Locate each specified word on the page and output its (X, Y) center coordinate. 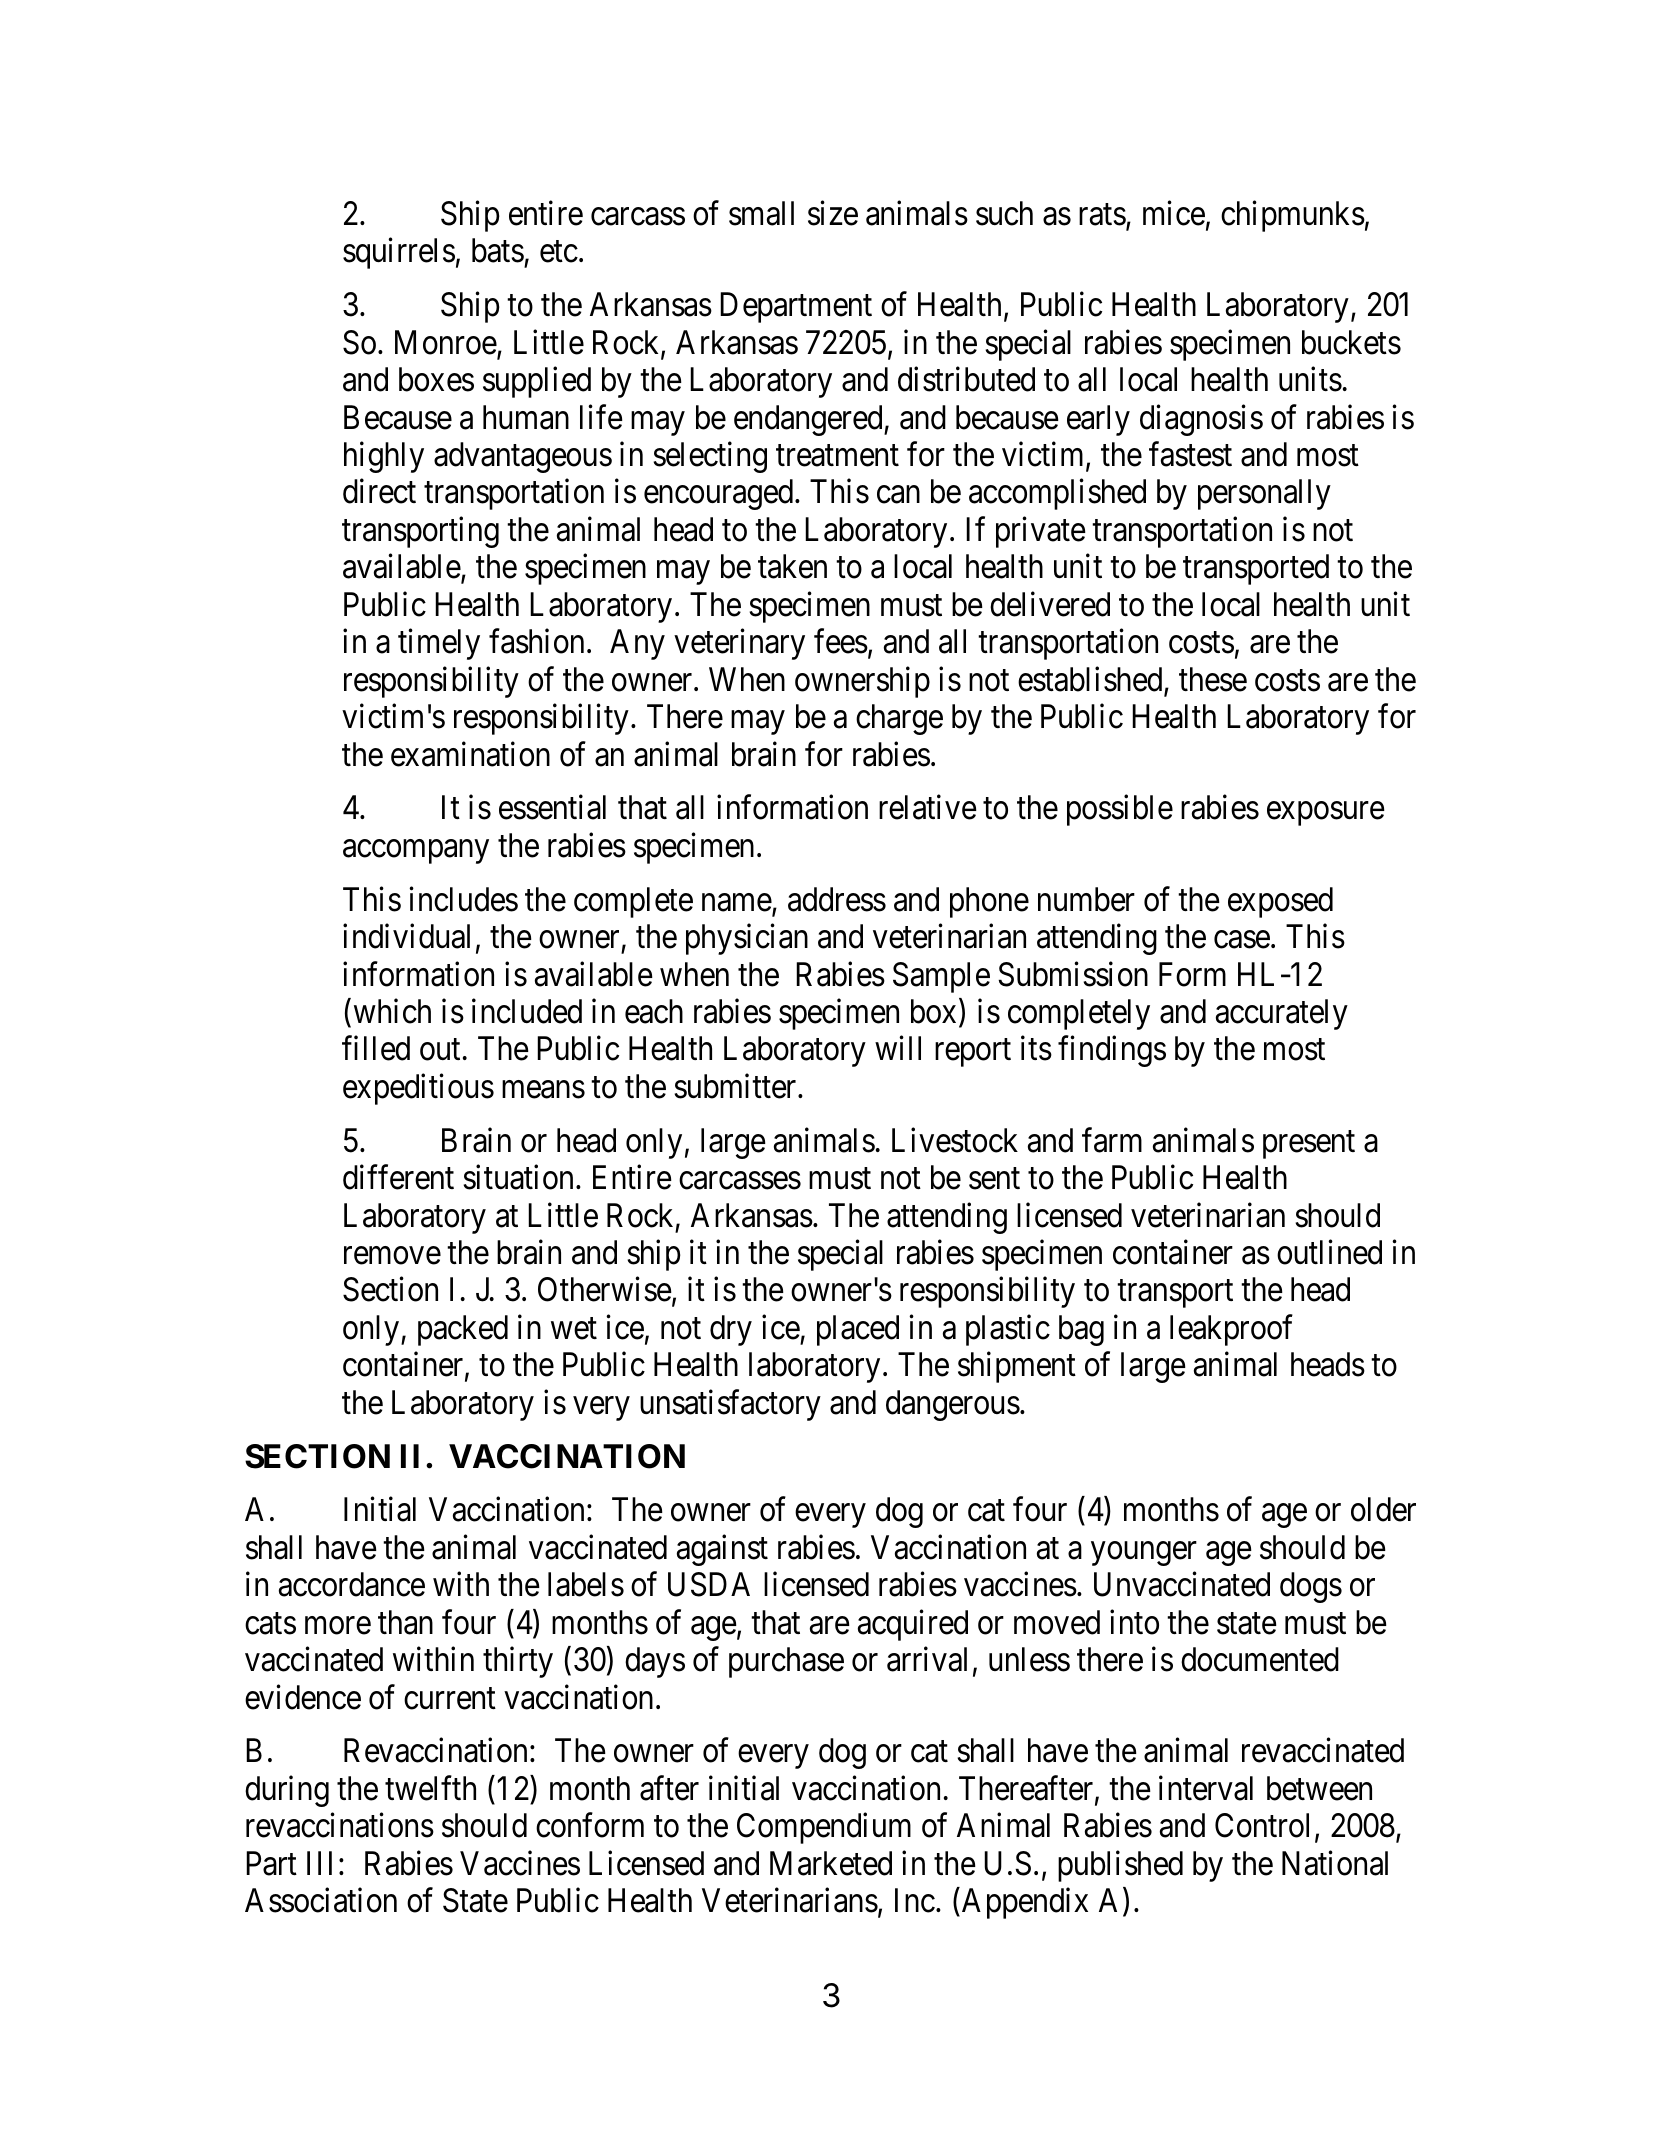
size (833, 213)
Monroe (446, 343)
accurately (1282, 1014)
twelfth (430, 1788)
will (898, 1048)
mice (1174, 213)
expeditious (418, 1089)
